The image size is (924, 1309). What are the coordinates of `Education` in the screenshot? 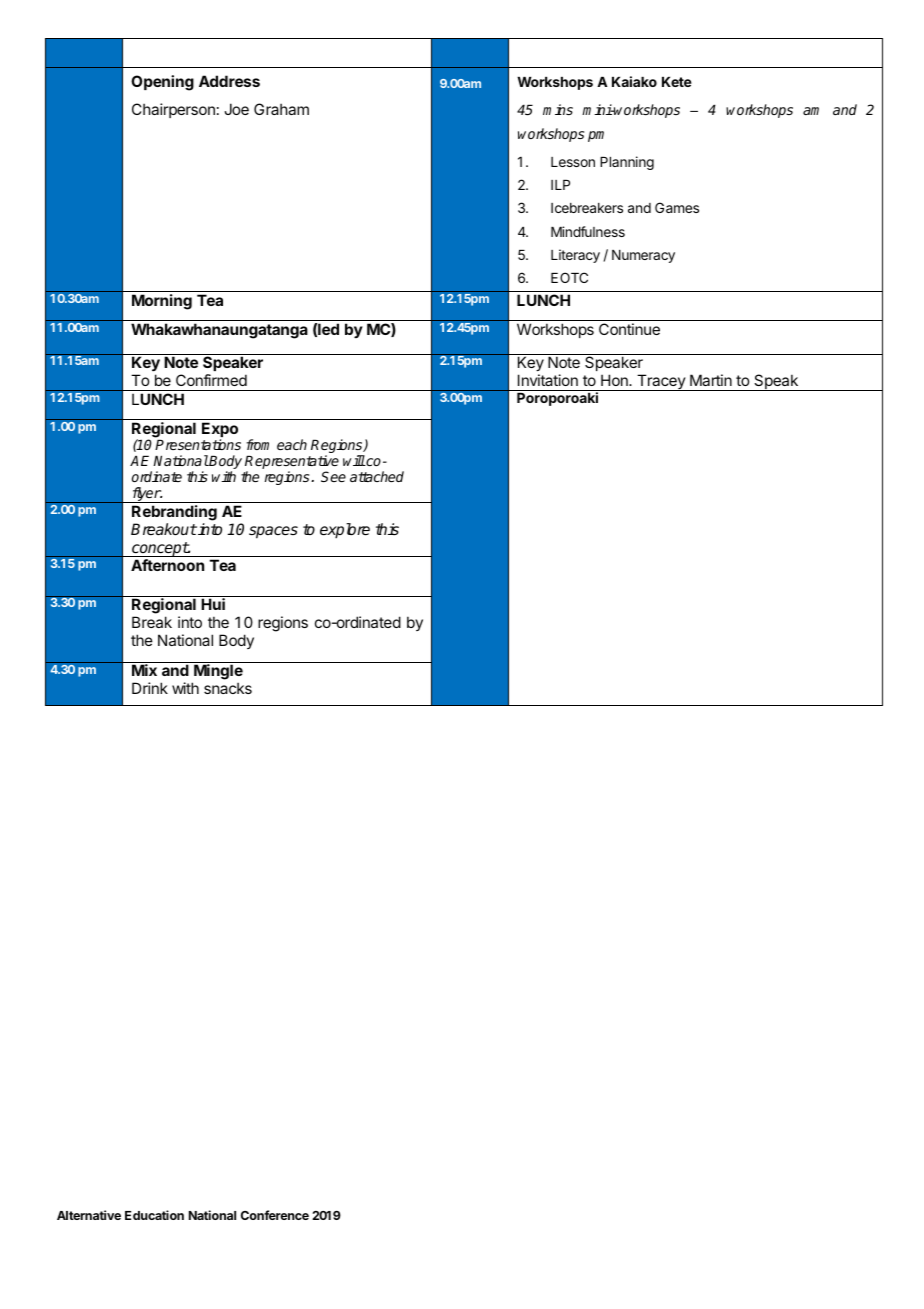 It's located at (154, 1215).
